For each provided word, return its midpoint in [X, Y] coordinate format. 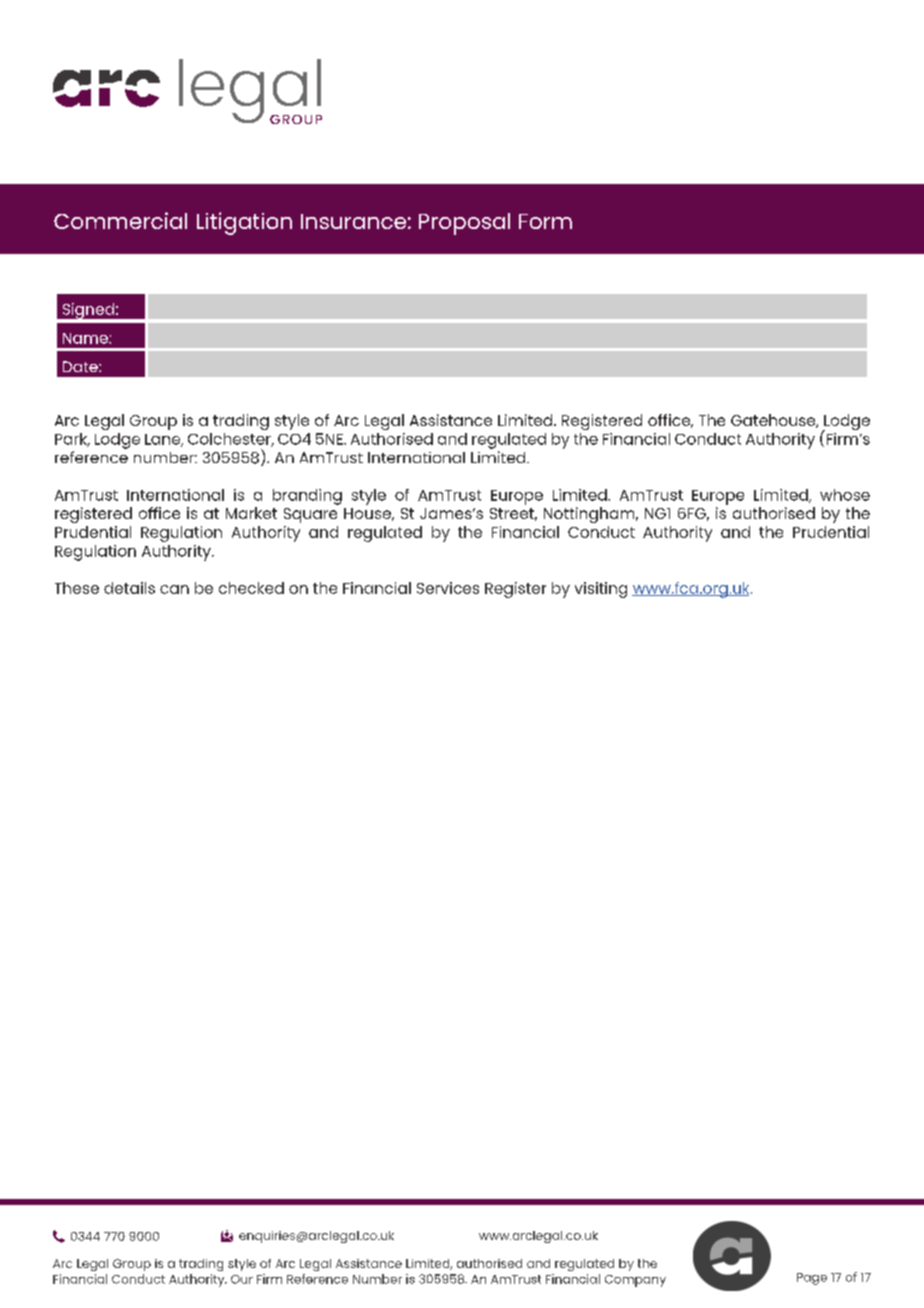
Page [812, 1279]
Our [242, 1279]
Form [545, 221]
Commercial [120, 220]
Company [635, 1281]
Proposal [464, 224]
